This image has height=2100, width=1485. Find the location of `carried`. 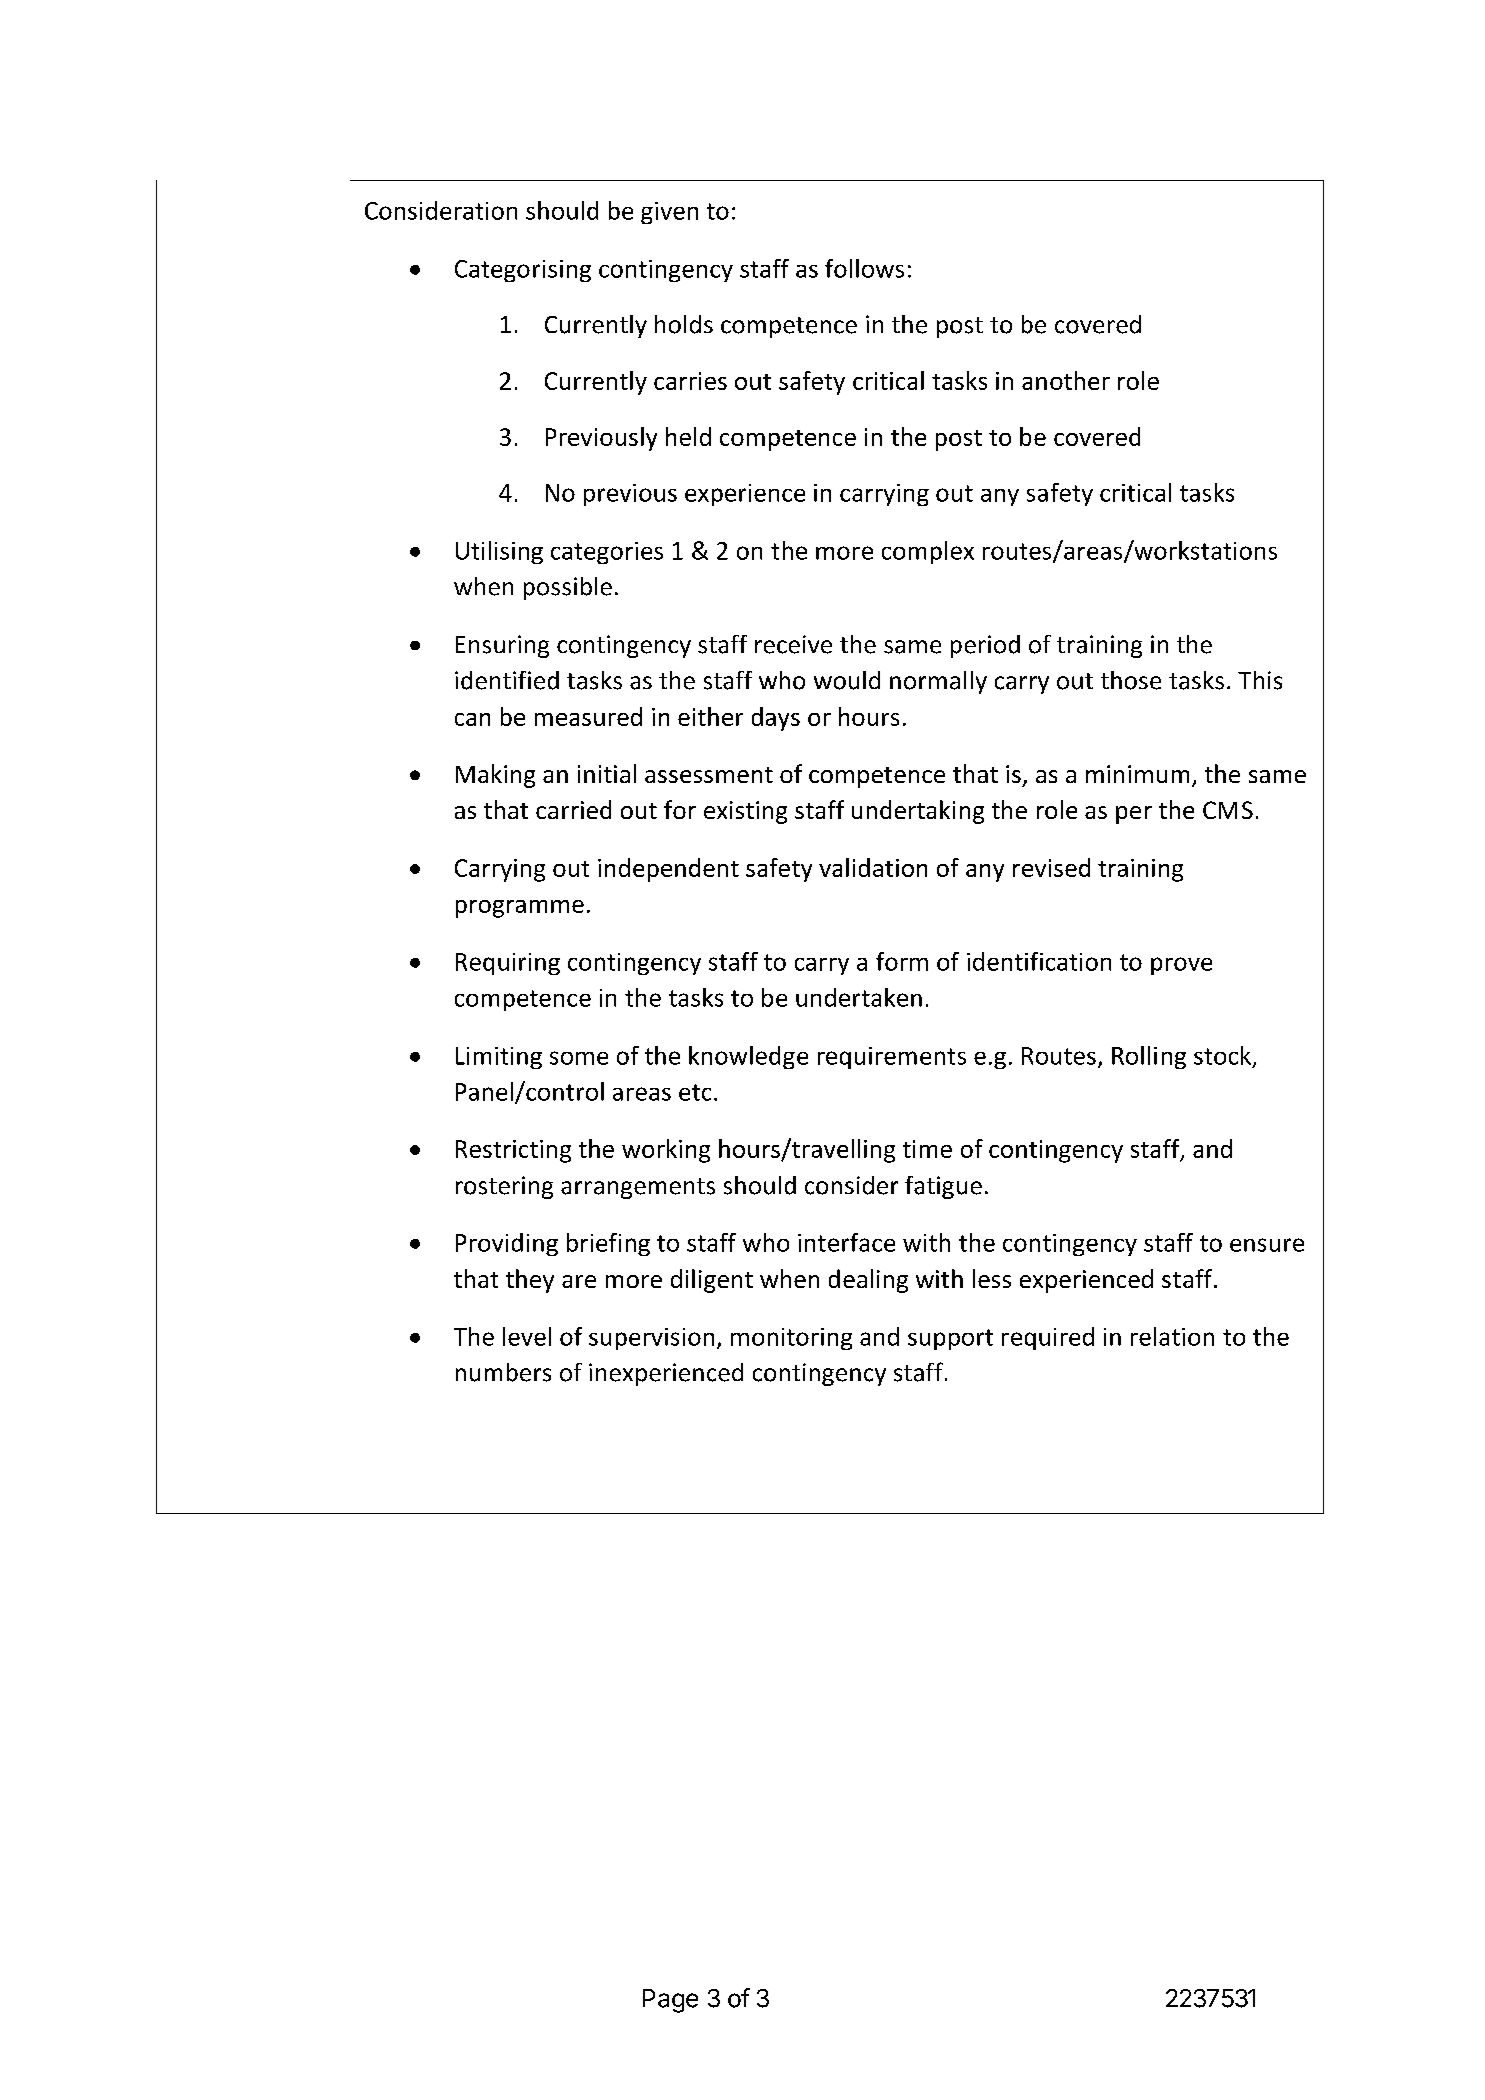

carried is located at coordinates (573, 809).
